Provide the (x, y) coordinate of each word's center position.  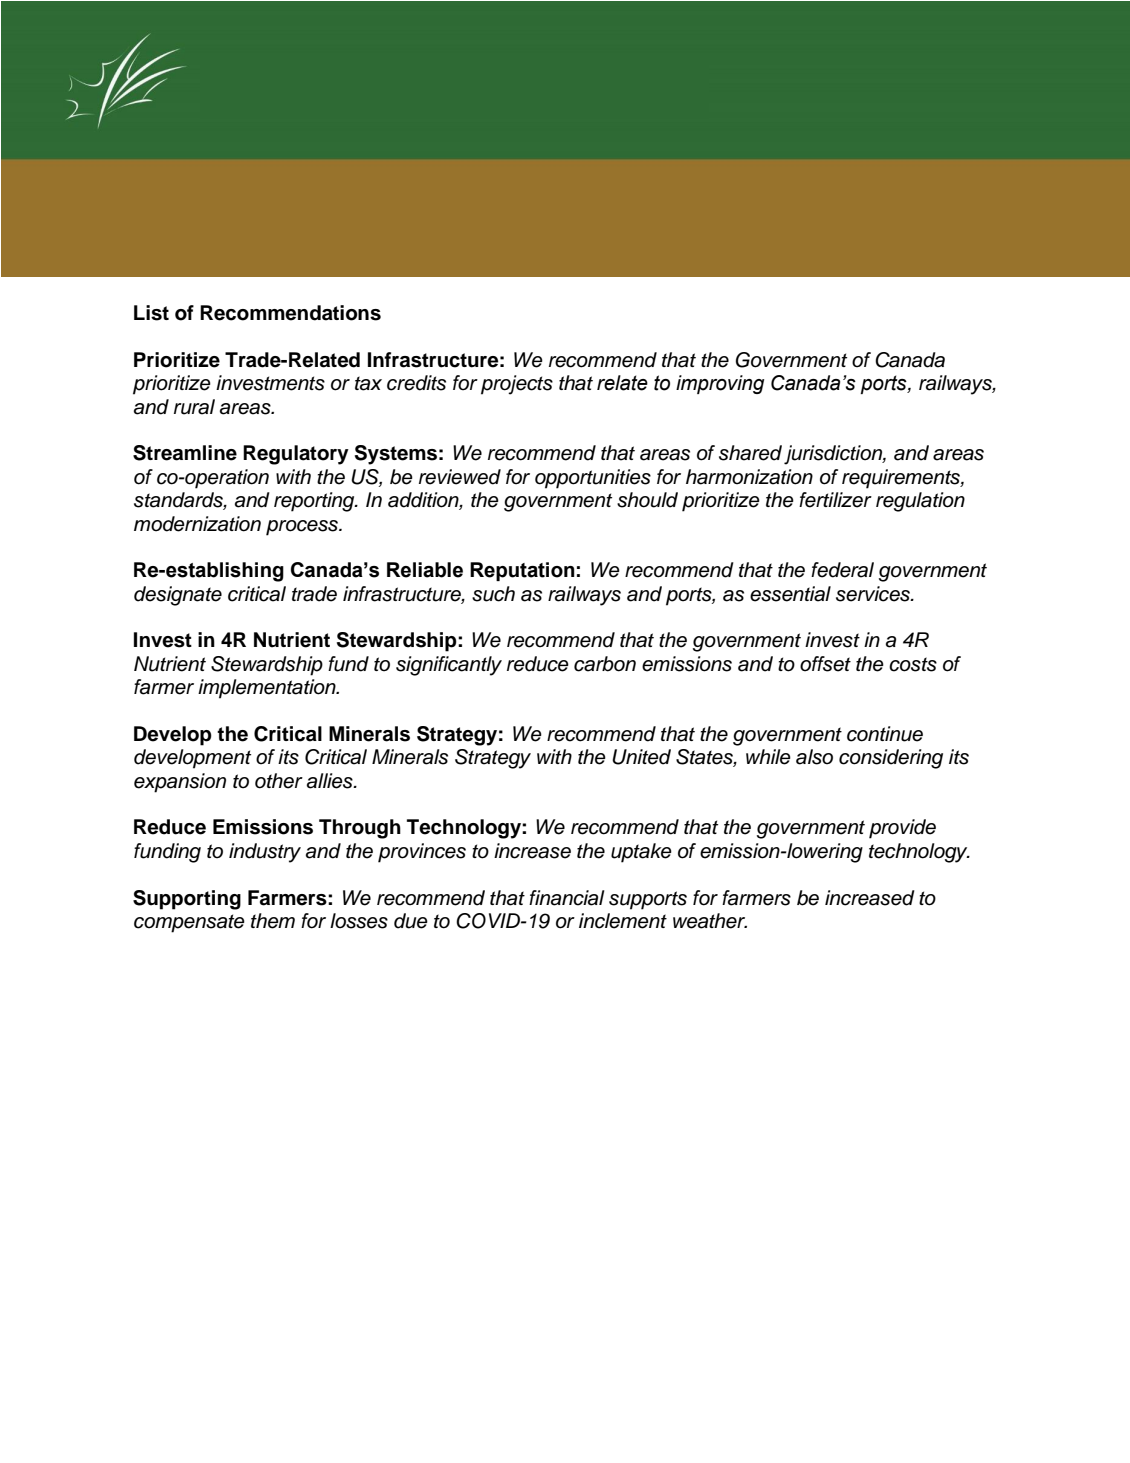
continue (885, 734)
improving (720, 384)
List (151, 313)
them (273, 921)
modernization (197, 524)
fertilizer (835, 500)
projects (517, 385)
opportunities (593, 479)
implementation (268, 689)
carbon (605, 664)
